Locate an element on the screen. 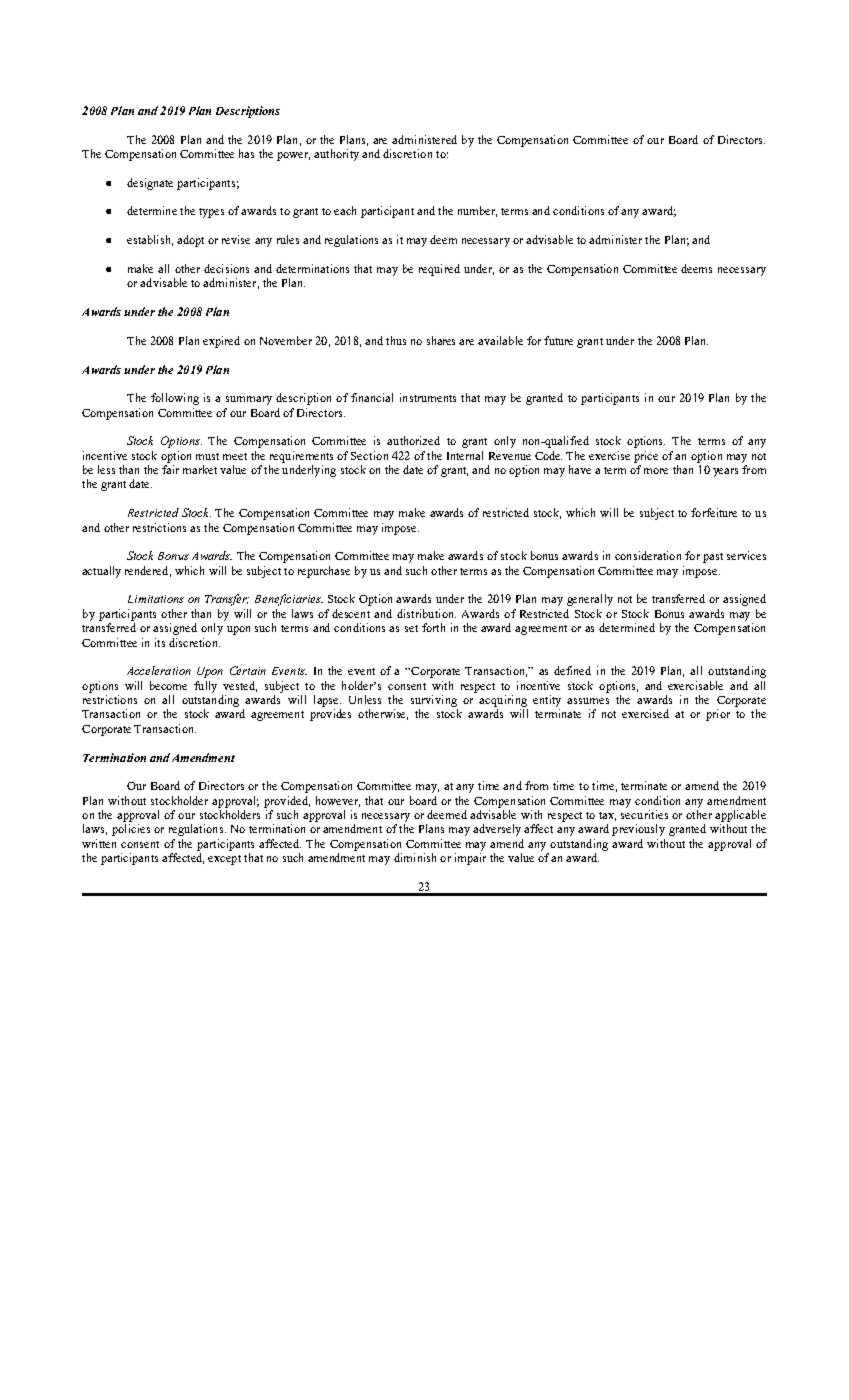 This screenshot has width=849, height=1400. Acceleration is located at coordinates (159, 670).
